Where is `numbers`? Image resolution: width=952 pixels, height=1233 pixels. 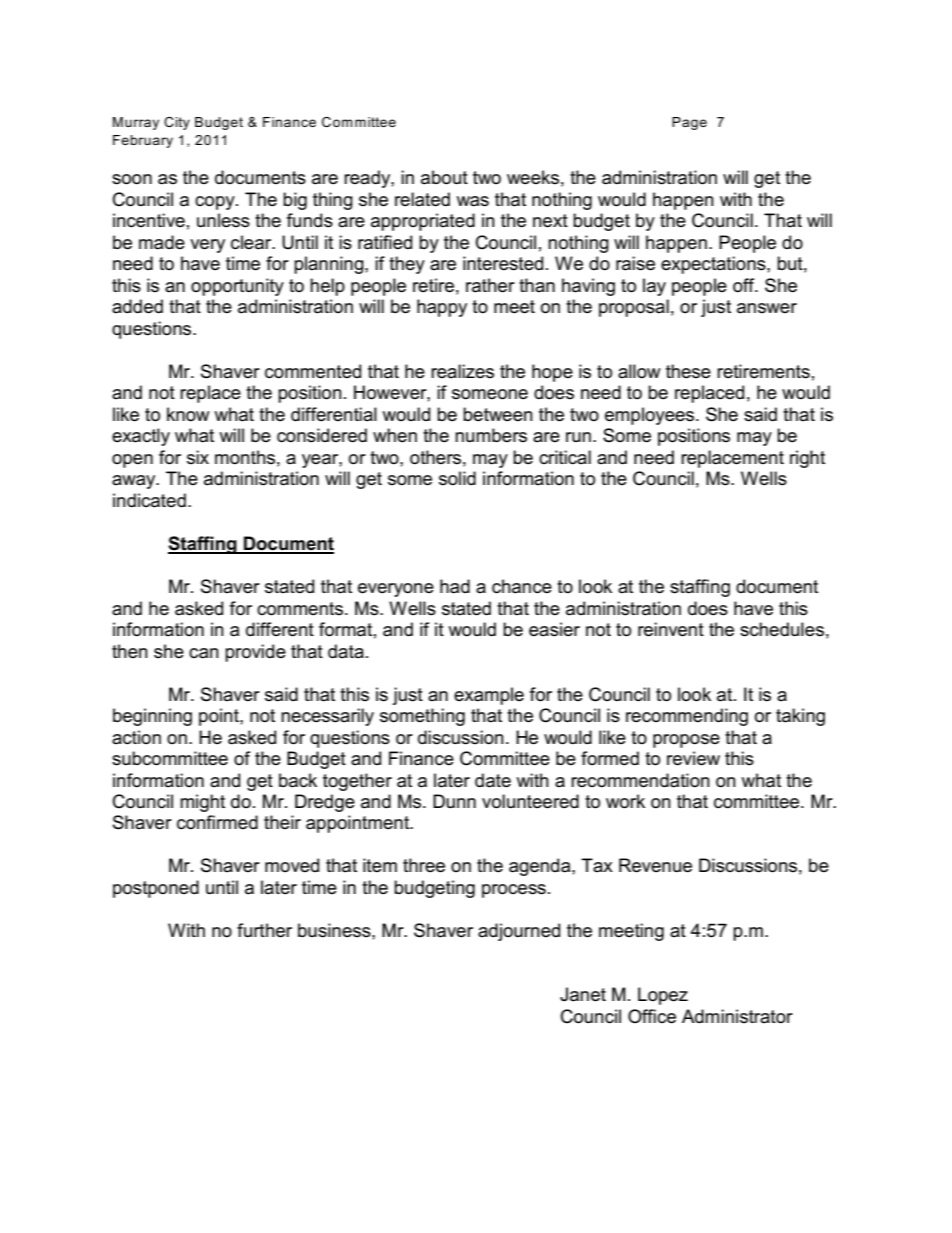
numbers is located at coordinates (491, 435).
